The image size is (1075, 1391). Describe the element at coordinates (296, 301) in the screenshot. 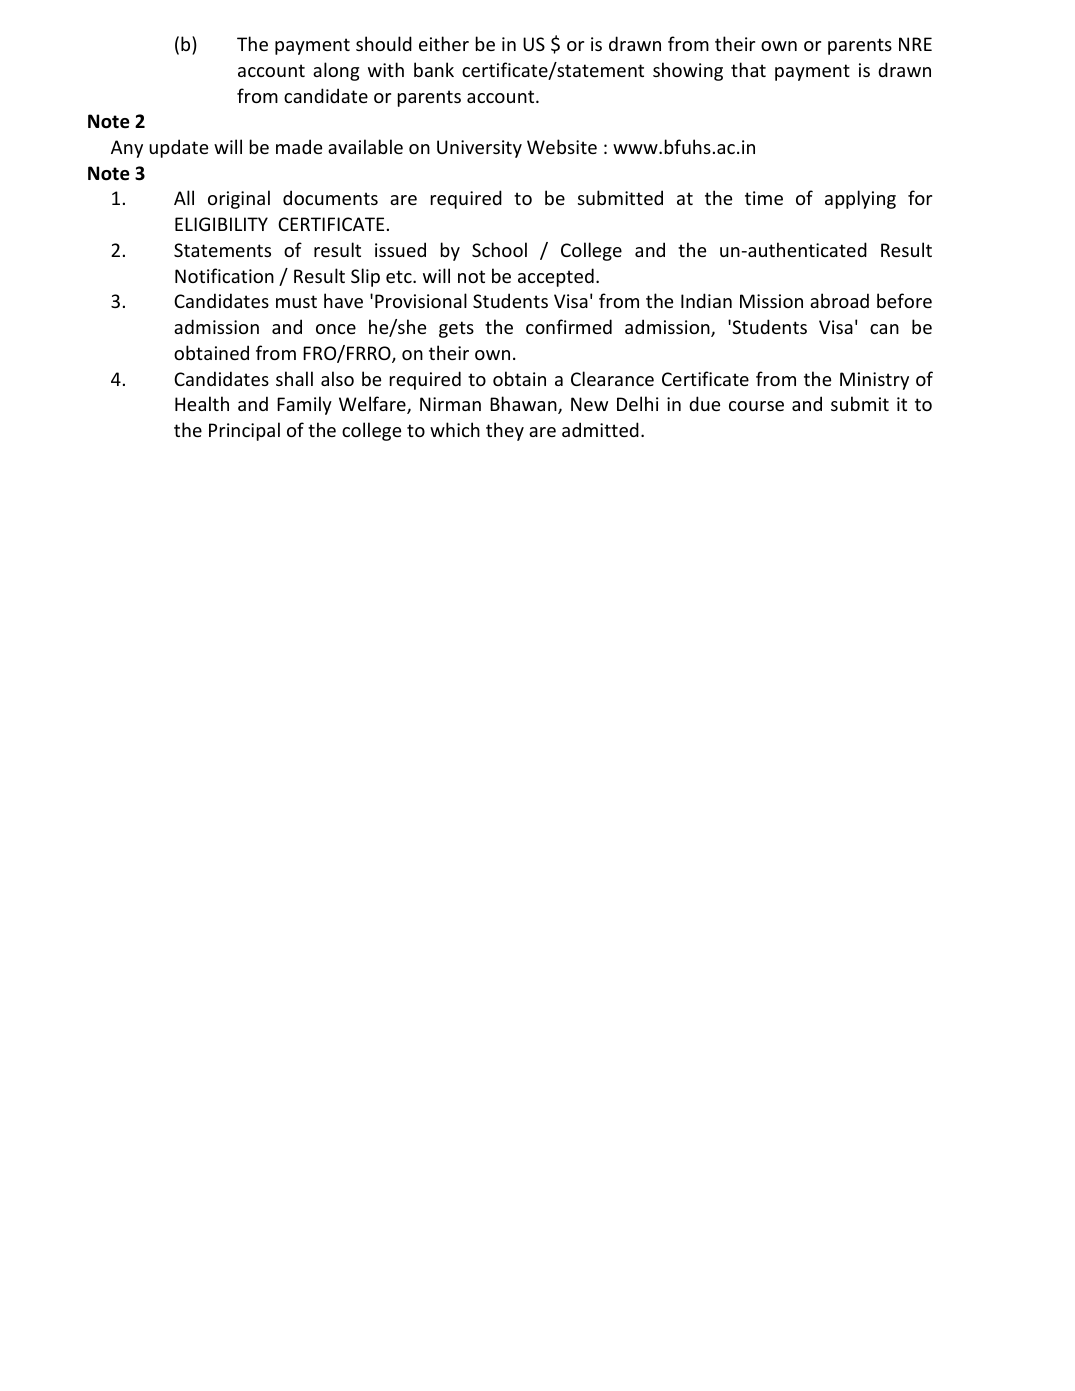

I see `must` at that location.
